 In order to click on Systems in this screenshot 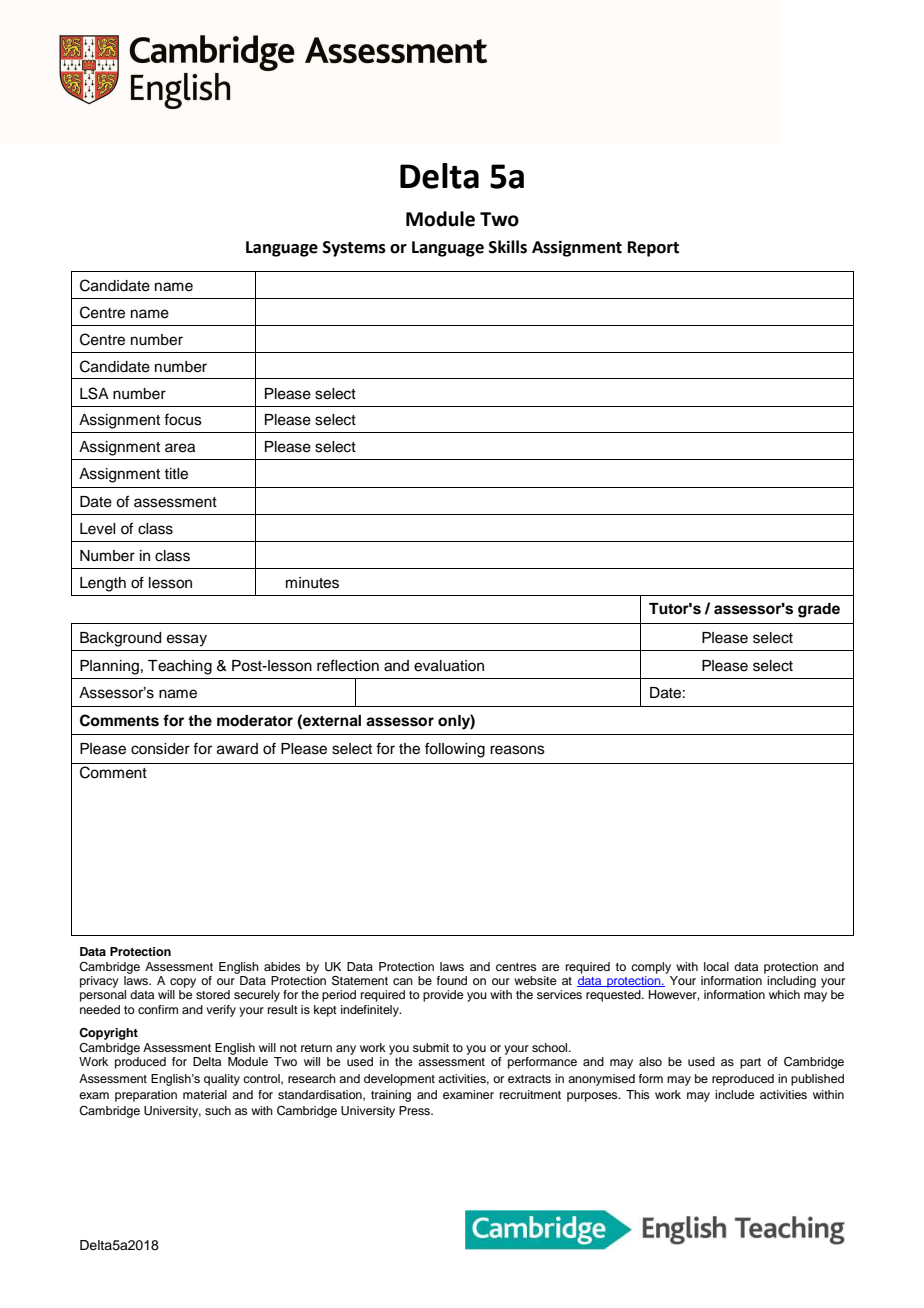, I will do `click(354, 249)`.
